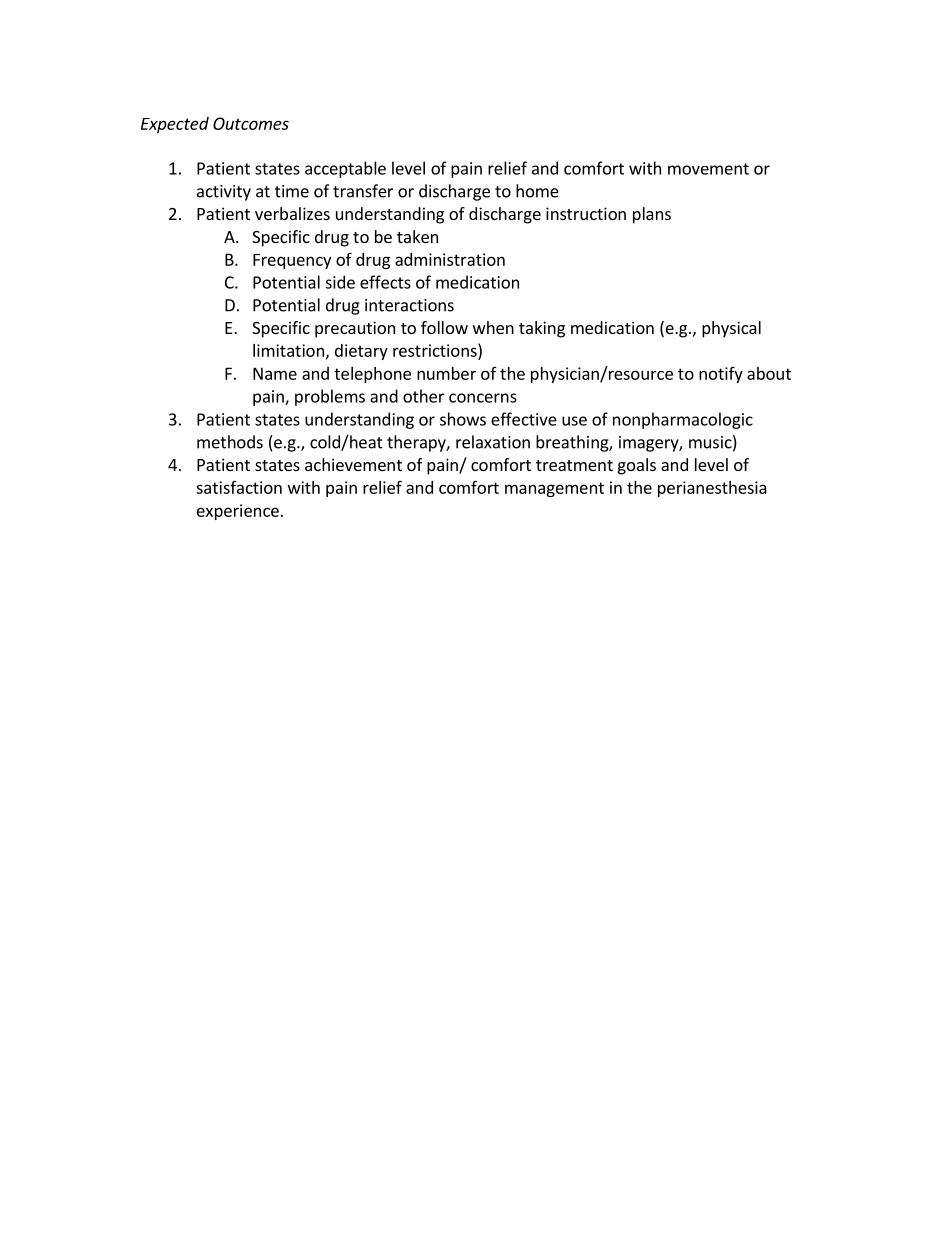  Describe the element at coordinates (637, 466) in the document. I see `goals` at that location.
